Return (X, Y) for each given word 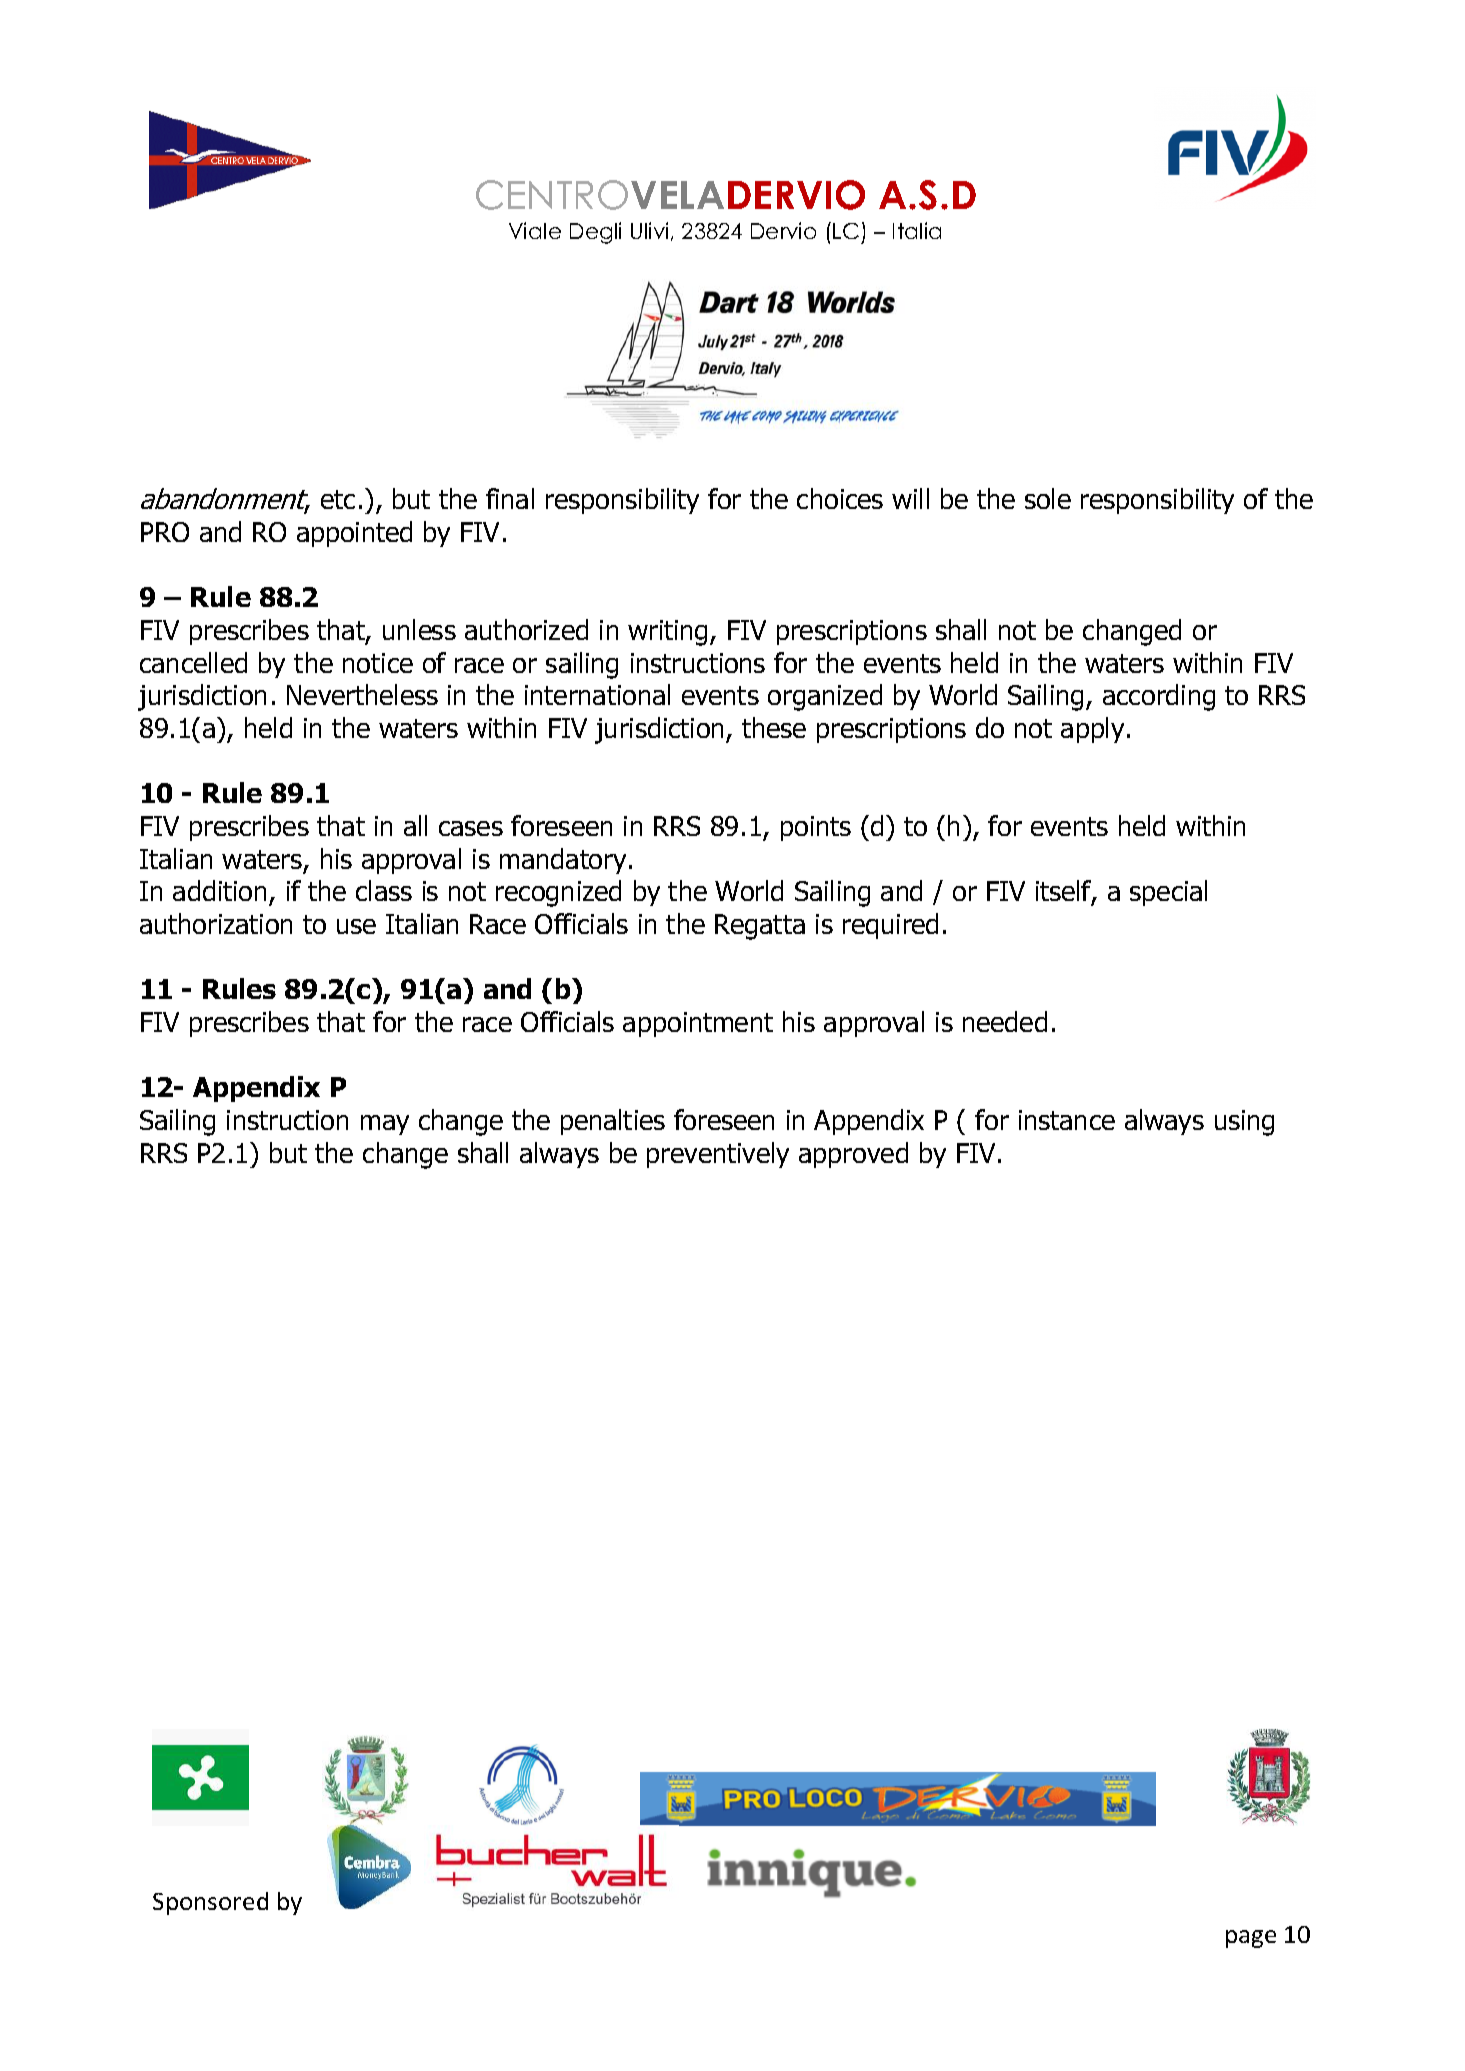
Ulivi (649, 230)
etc (338, 499)
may (385, 1125)
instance (1067, 1120)
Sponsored (210, 1903)
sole (1048, 498)
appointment (698, 1024)
